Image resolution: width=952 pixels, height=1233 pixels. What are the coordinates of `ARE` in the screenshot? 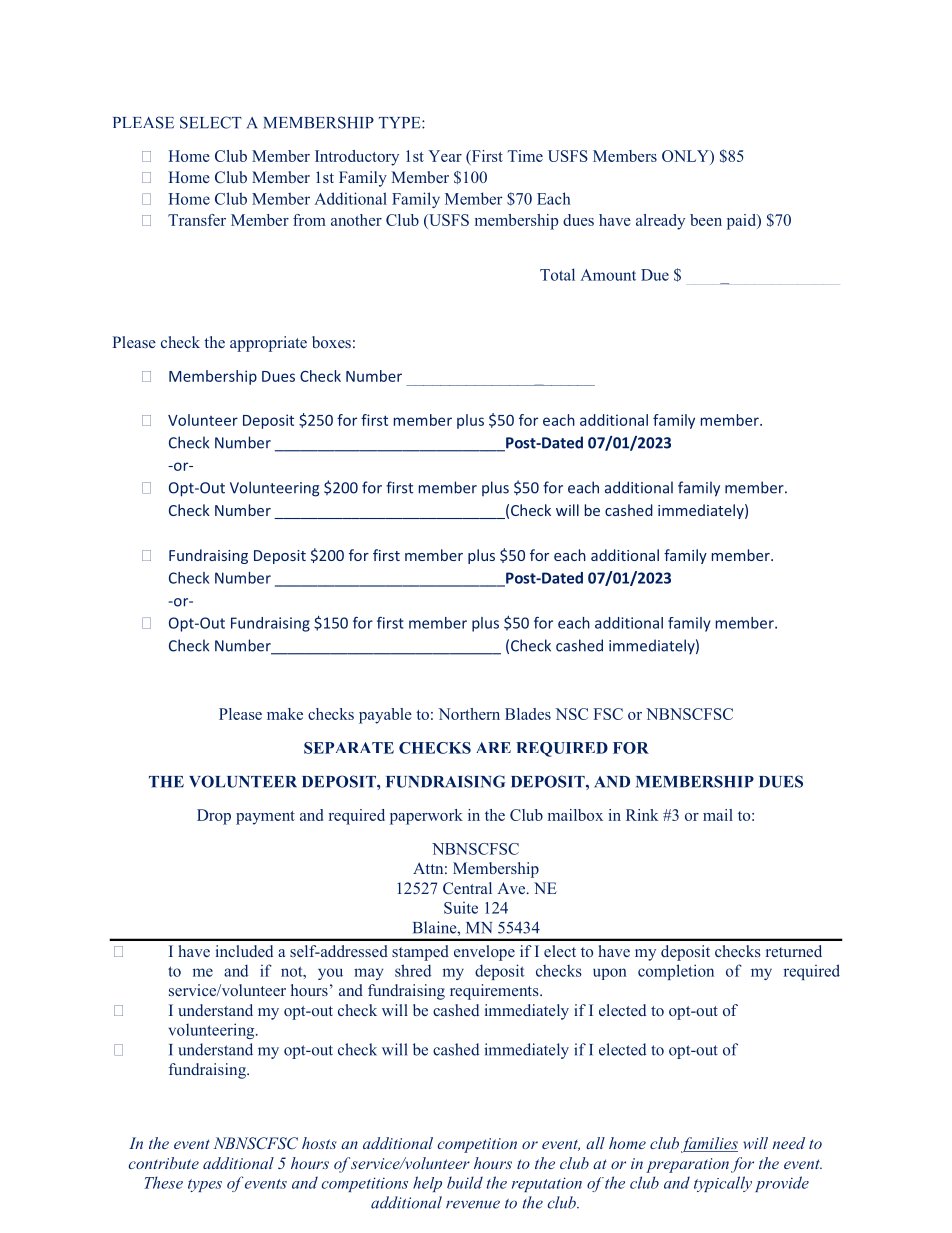 It's located at (493, 747).
